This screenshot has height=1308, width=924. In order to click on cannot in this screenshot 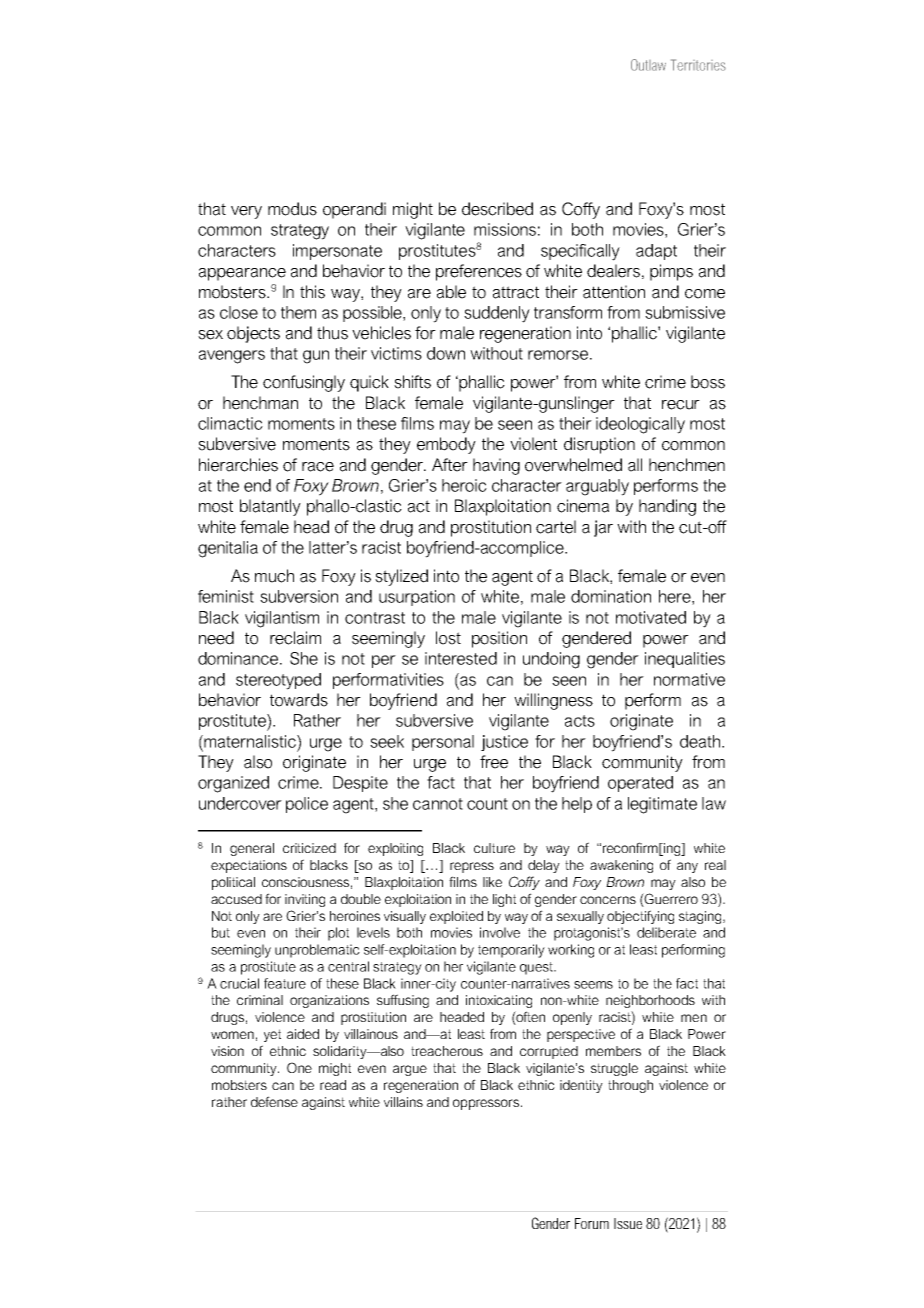, I will do `click(438, 804)`.
